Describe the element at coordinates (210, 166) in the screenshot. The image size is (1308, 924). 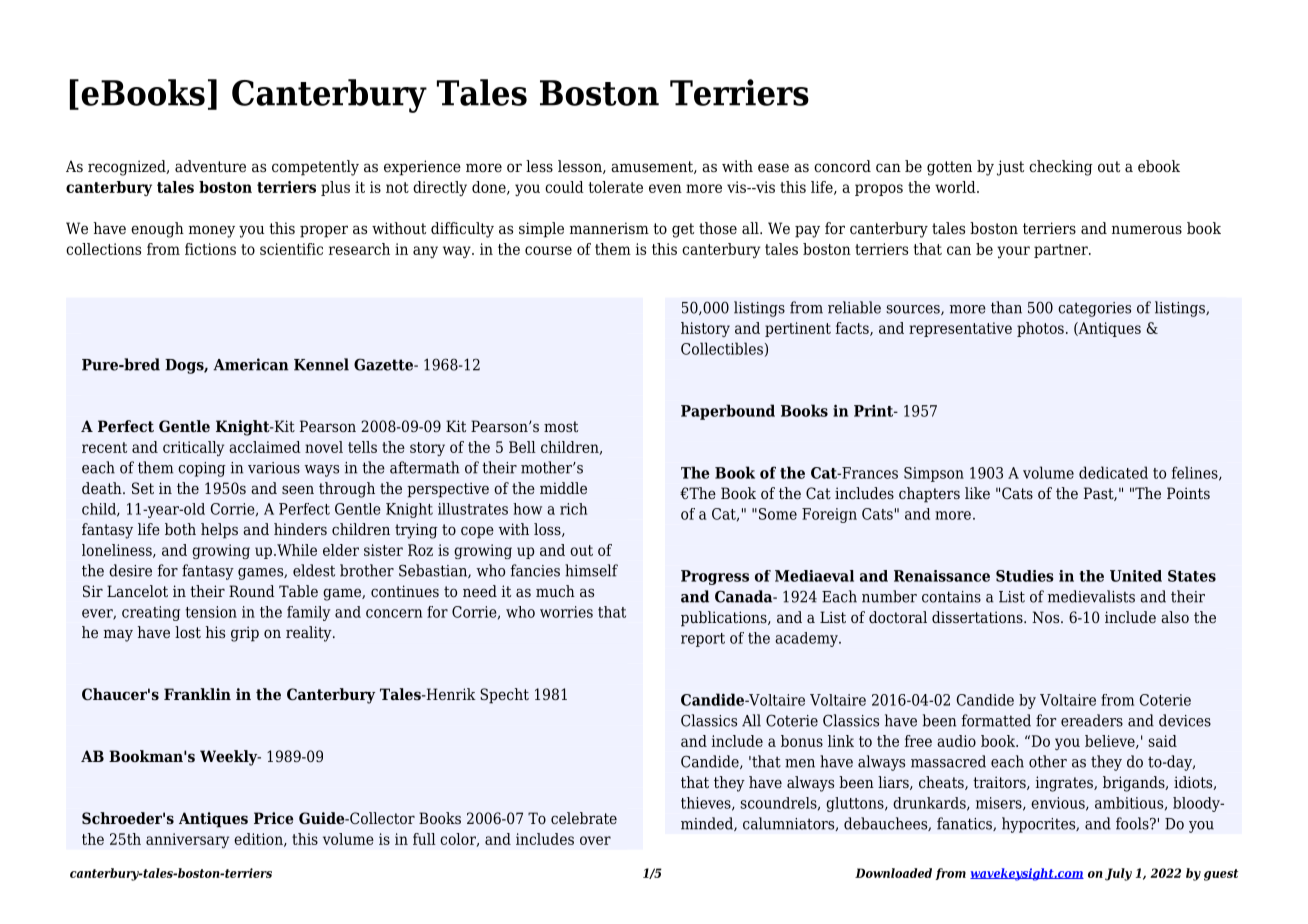
I see `adventure` at that location.
